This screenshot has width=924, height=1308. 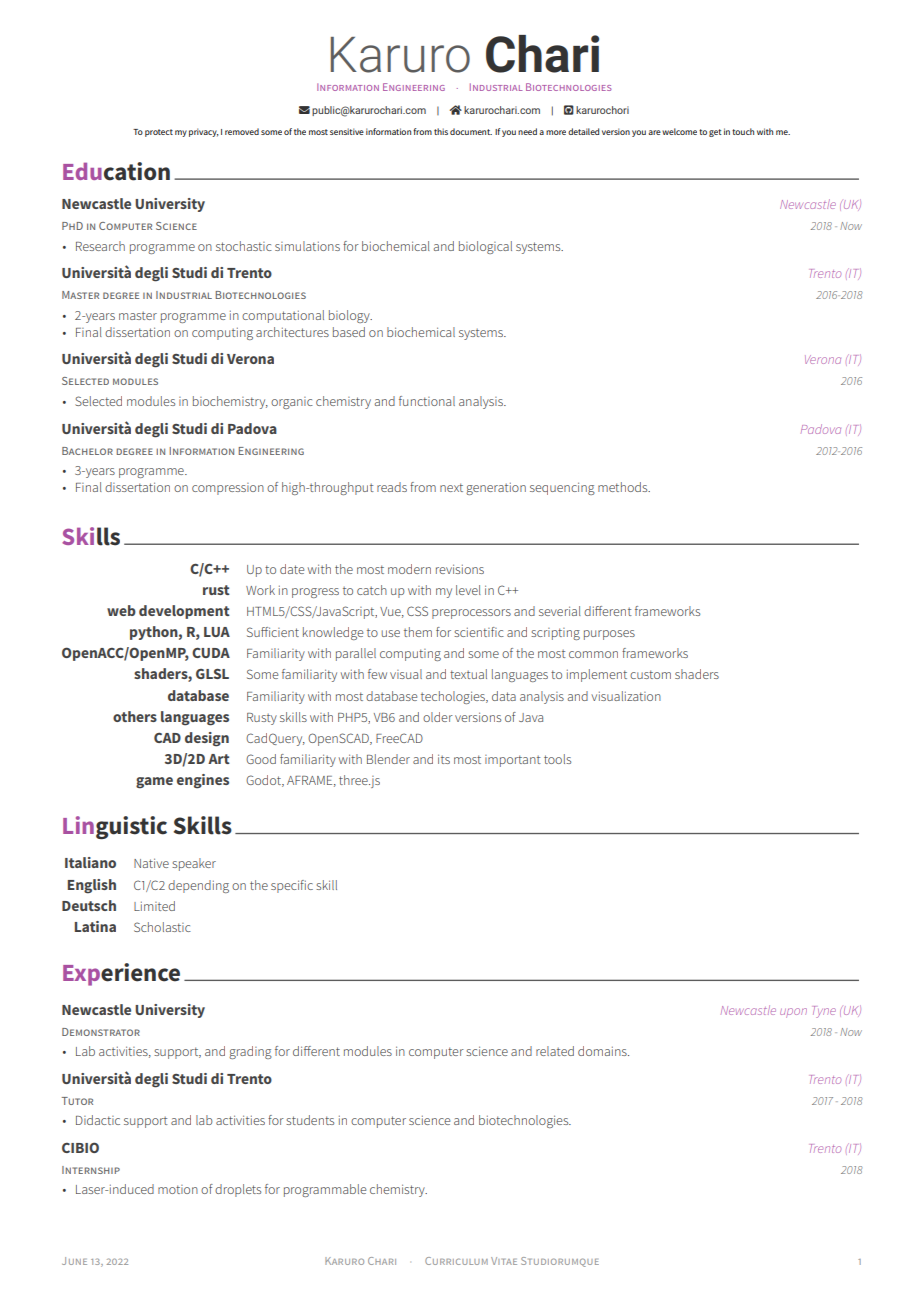 I want to click on CURRICULUM, so click(x=456, y=1261).
